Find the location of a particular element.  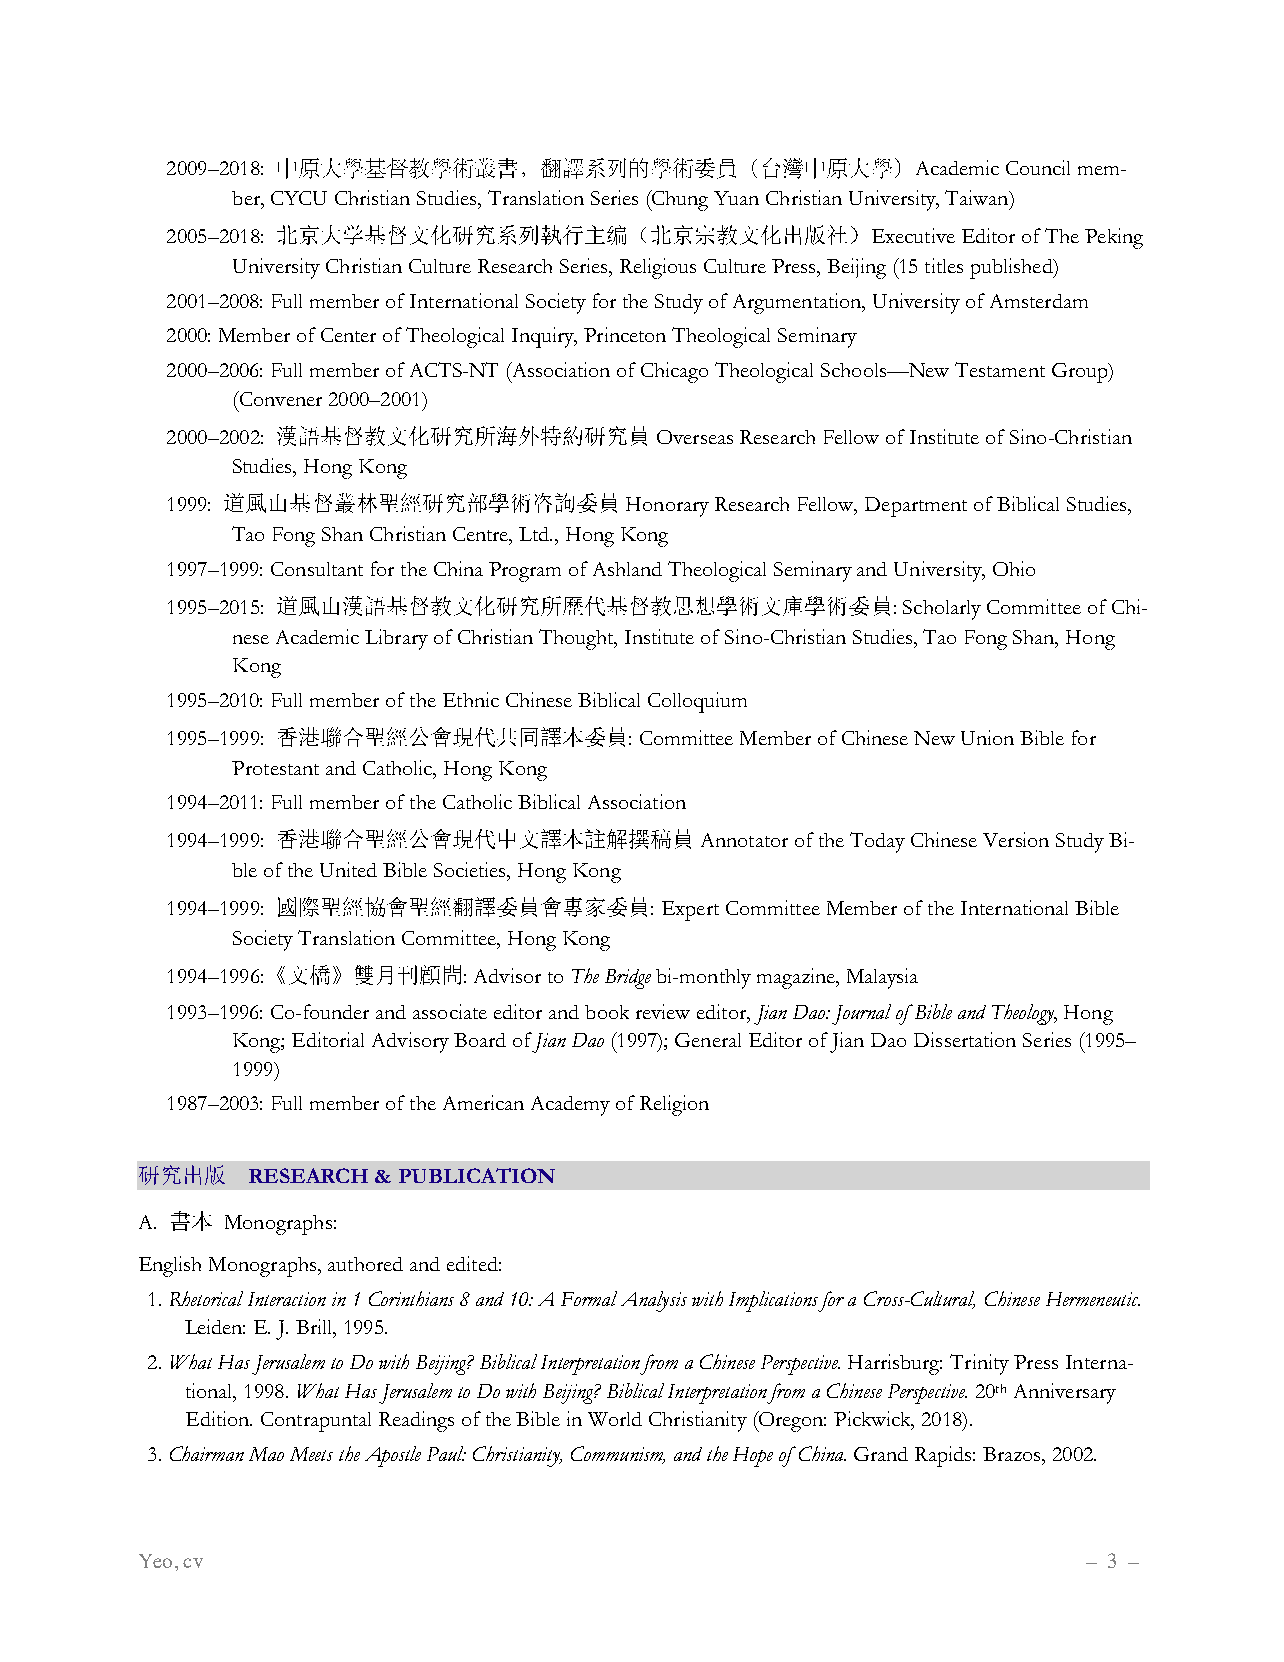

Colloquium is located at coordinates (697, 702).
